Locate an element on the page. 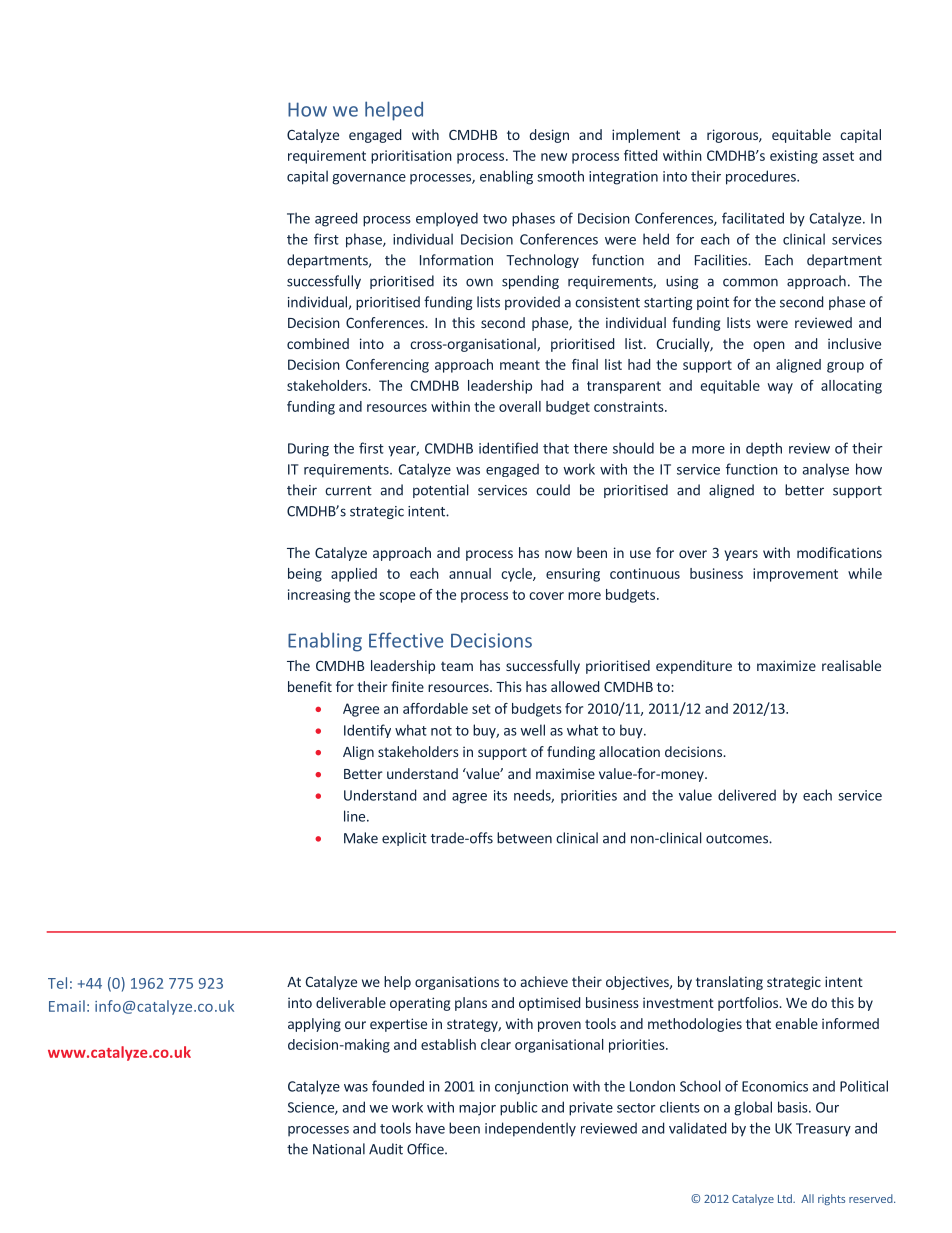 The height and width of the page is (1233, 952). organisations is located at coordinates (457, 983).
